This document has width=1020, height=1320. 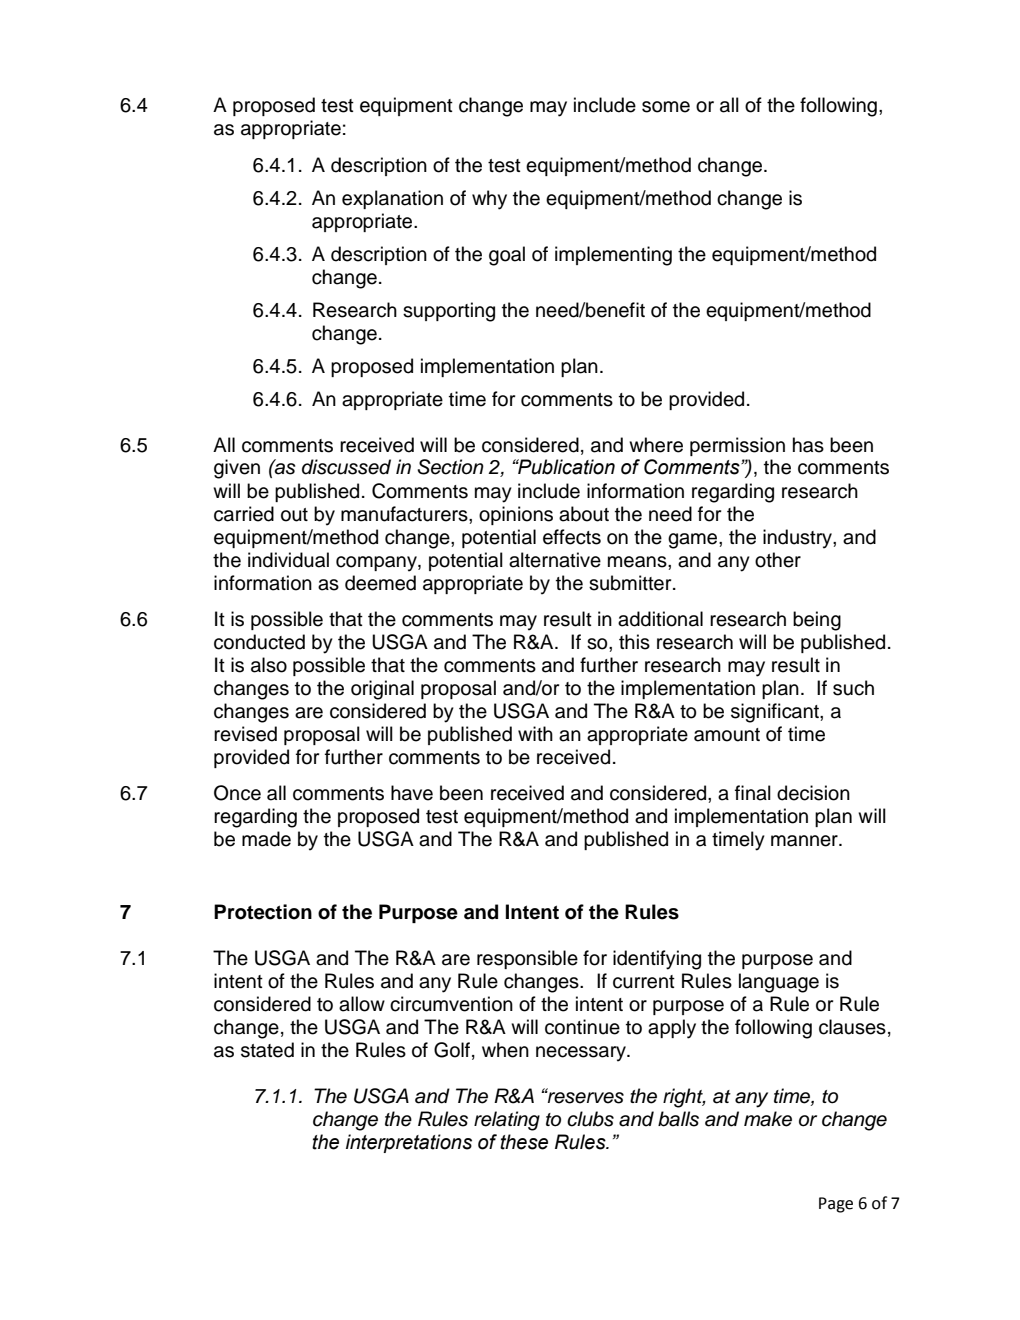 What do you see at coordinates (489, 200) in the document?
I see `why` at bounding box center [489, 200].
